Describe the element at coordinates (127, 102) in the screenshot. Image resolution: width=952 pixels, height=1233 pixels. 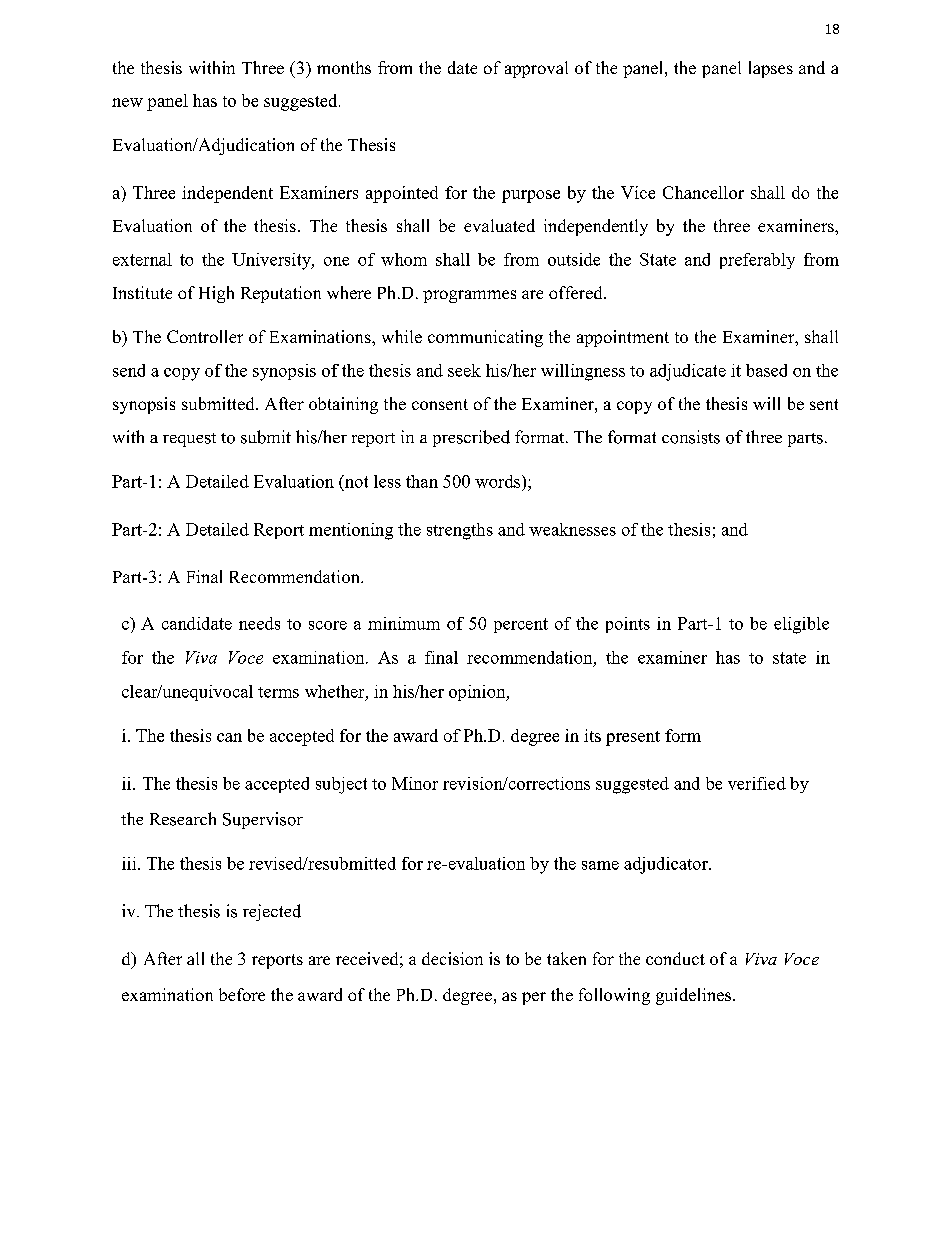
I see `new` at that location.
